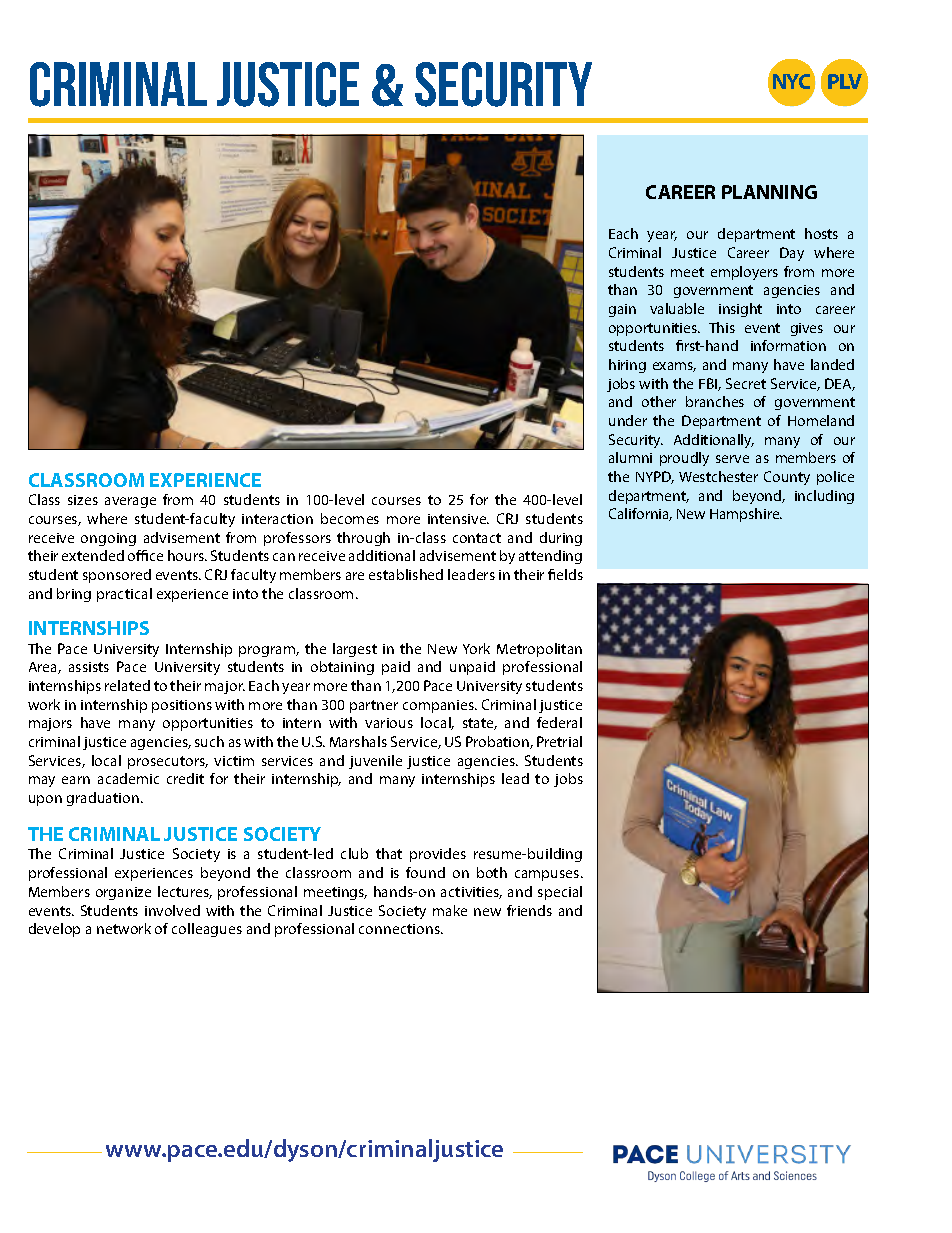 Image resolution: width=952 pixels, height=1233 pixels. I want to click on employers, so click(744, 273).
